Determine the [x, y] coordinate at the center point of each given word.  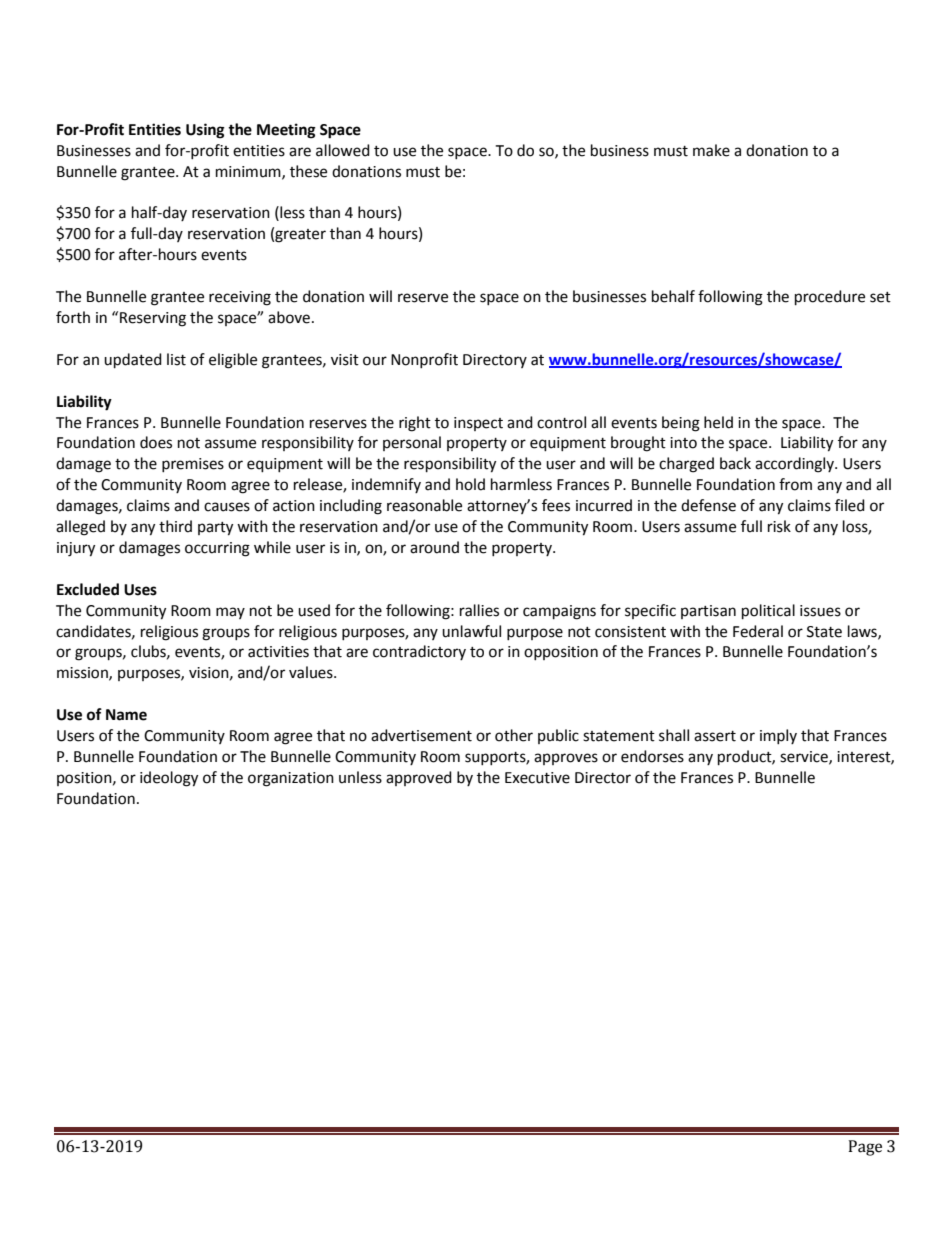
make [711, 150]
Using [205, 131]
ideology [169, 779]
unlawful [471, 631]
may [230, 613]
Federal [758, 631]
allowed [343, 150]
